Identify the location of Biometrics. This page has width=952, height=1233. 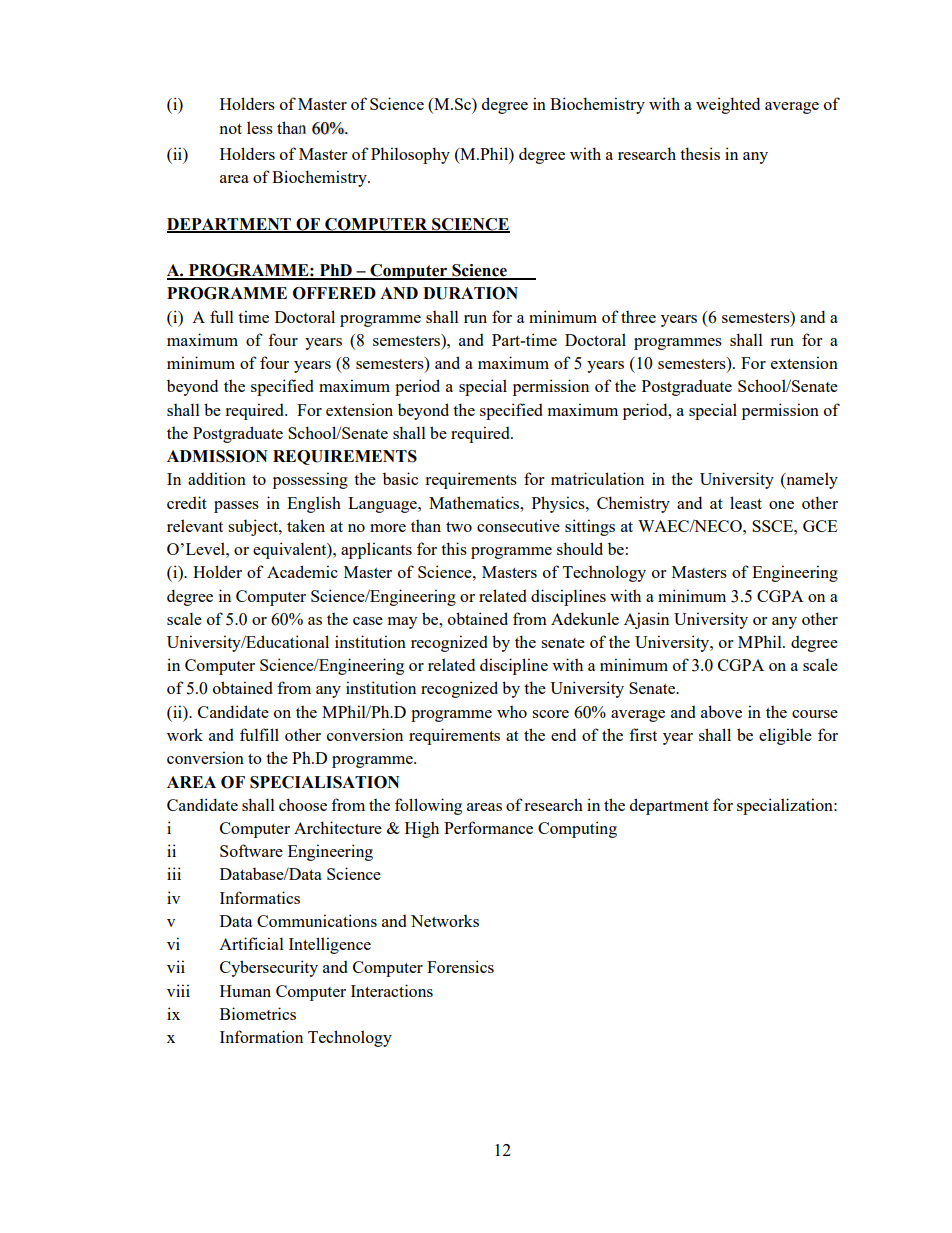
(258, 1013).
